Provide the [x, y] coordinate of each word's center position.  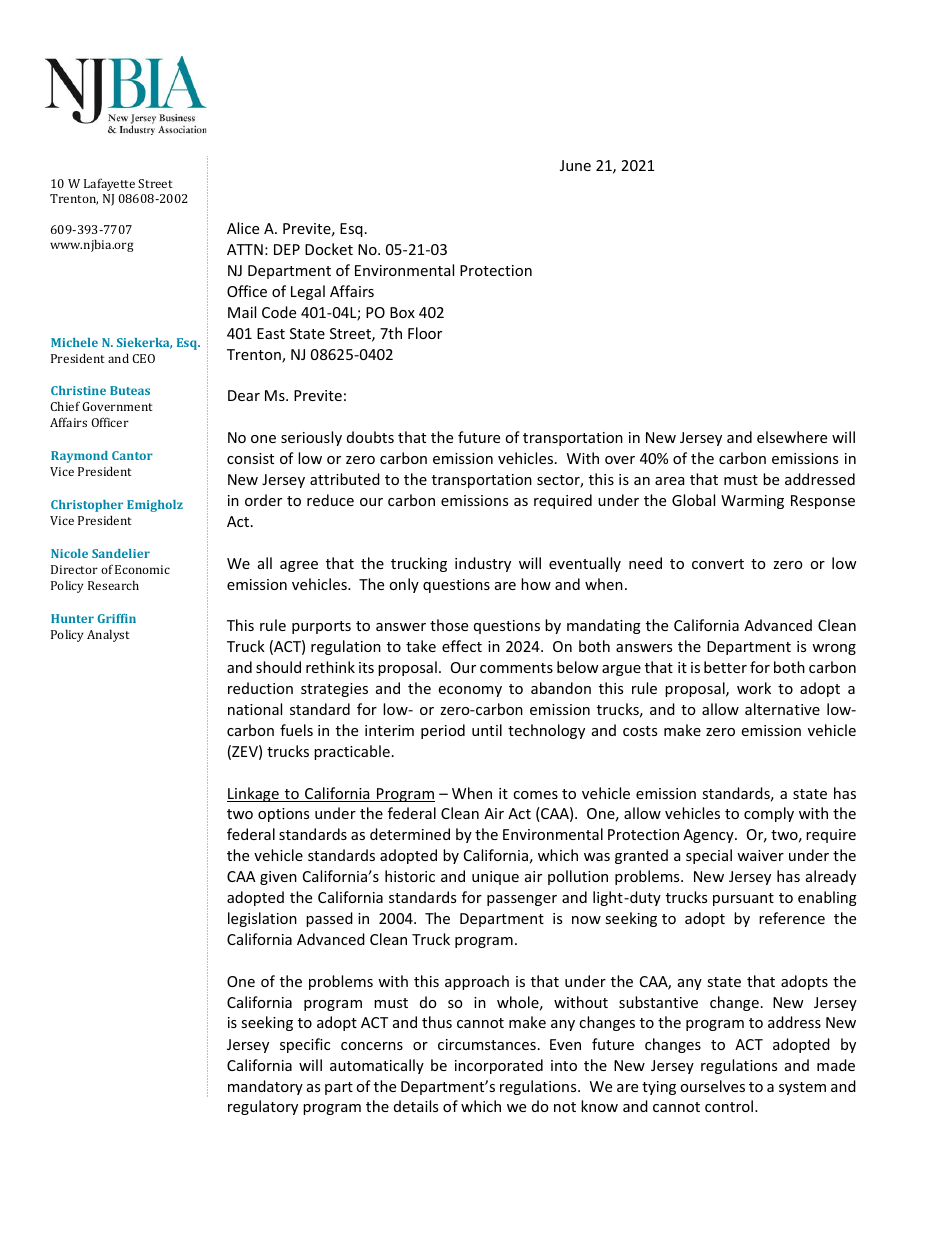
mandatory [265, 1087]
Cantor [132, 455]
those [449, 625]
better [725, 667]
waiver [760, 855]
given [278, 878]
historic [410, 876]
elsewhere [792, 437]
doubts [370, 437]
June [575, 165]
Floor [425, 333]
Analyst [108, 635]
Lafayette [109, 184]
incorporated [499, 1066]
